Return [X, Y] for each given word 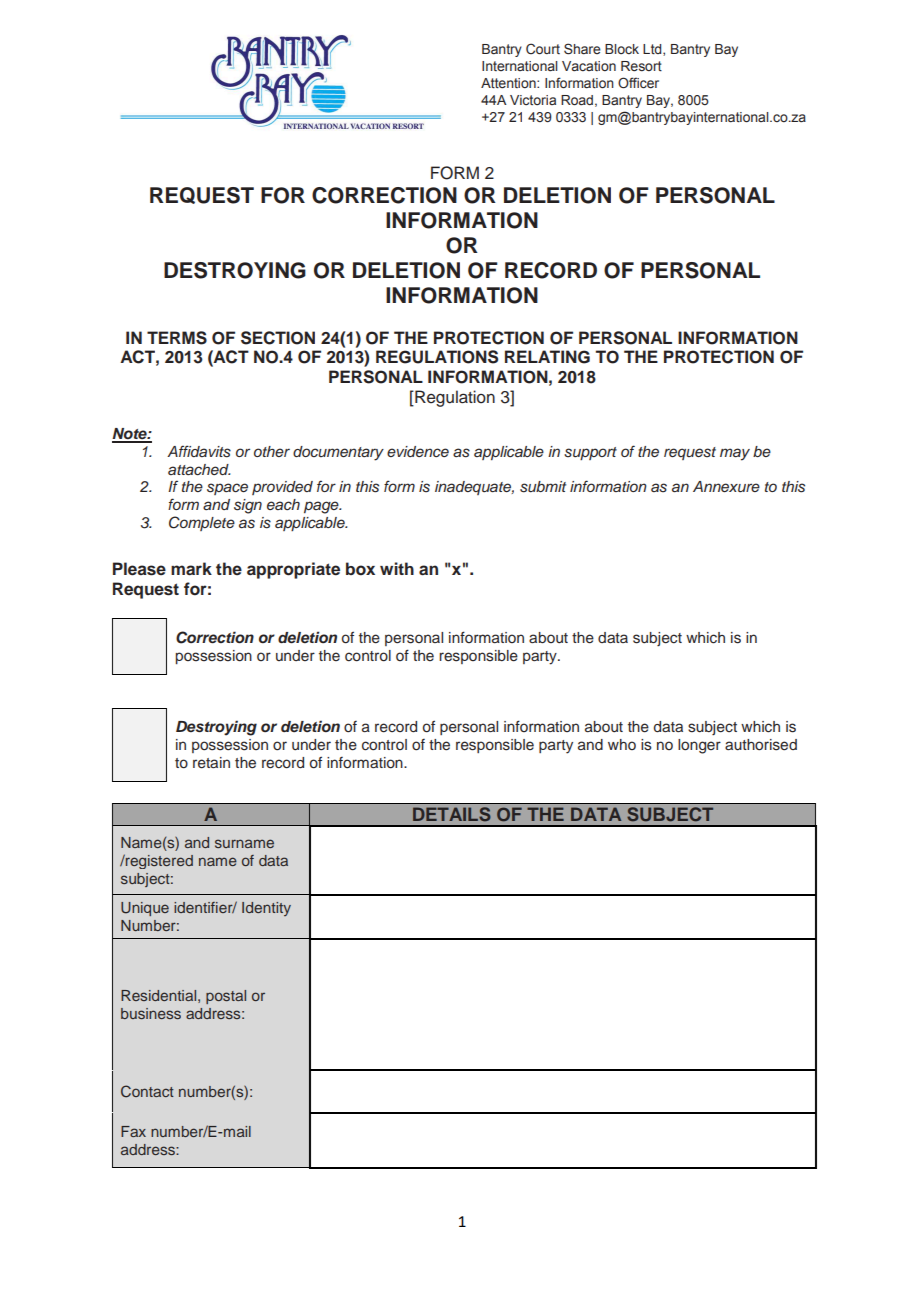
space [227, 489]
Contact [147, 1091]
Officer [638, 83]
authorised [761, 745]
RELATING [547, 357]
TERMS [177, 338]
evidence [418, 451]
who [622, 744]
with [397, 568]
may [735, 454]
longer [699, 746]
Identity [266, 909]
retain [211, 763]
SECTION [278, 338]
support [590, 453]
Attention [509, 83]
